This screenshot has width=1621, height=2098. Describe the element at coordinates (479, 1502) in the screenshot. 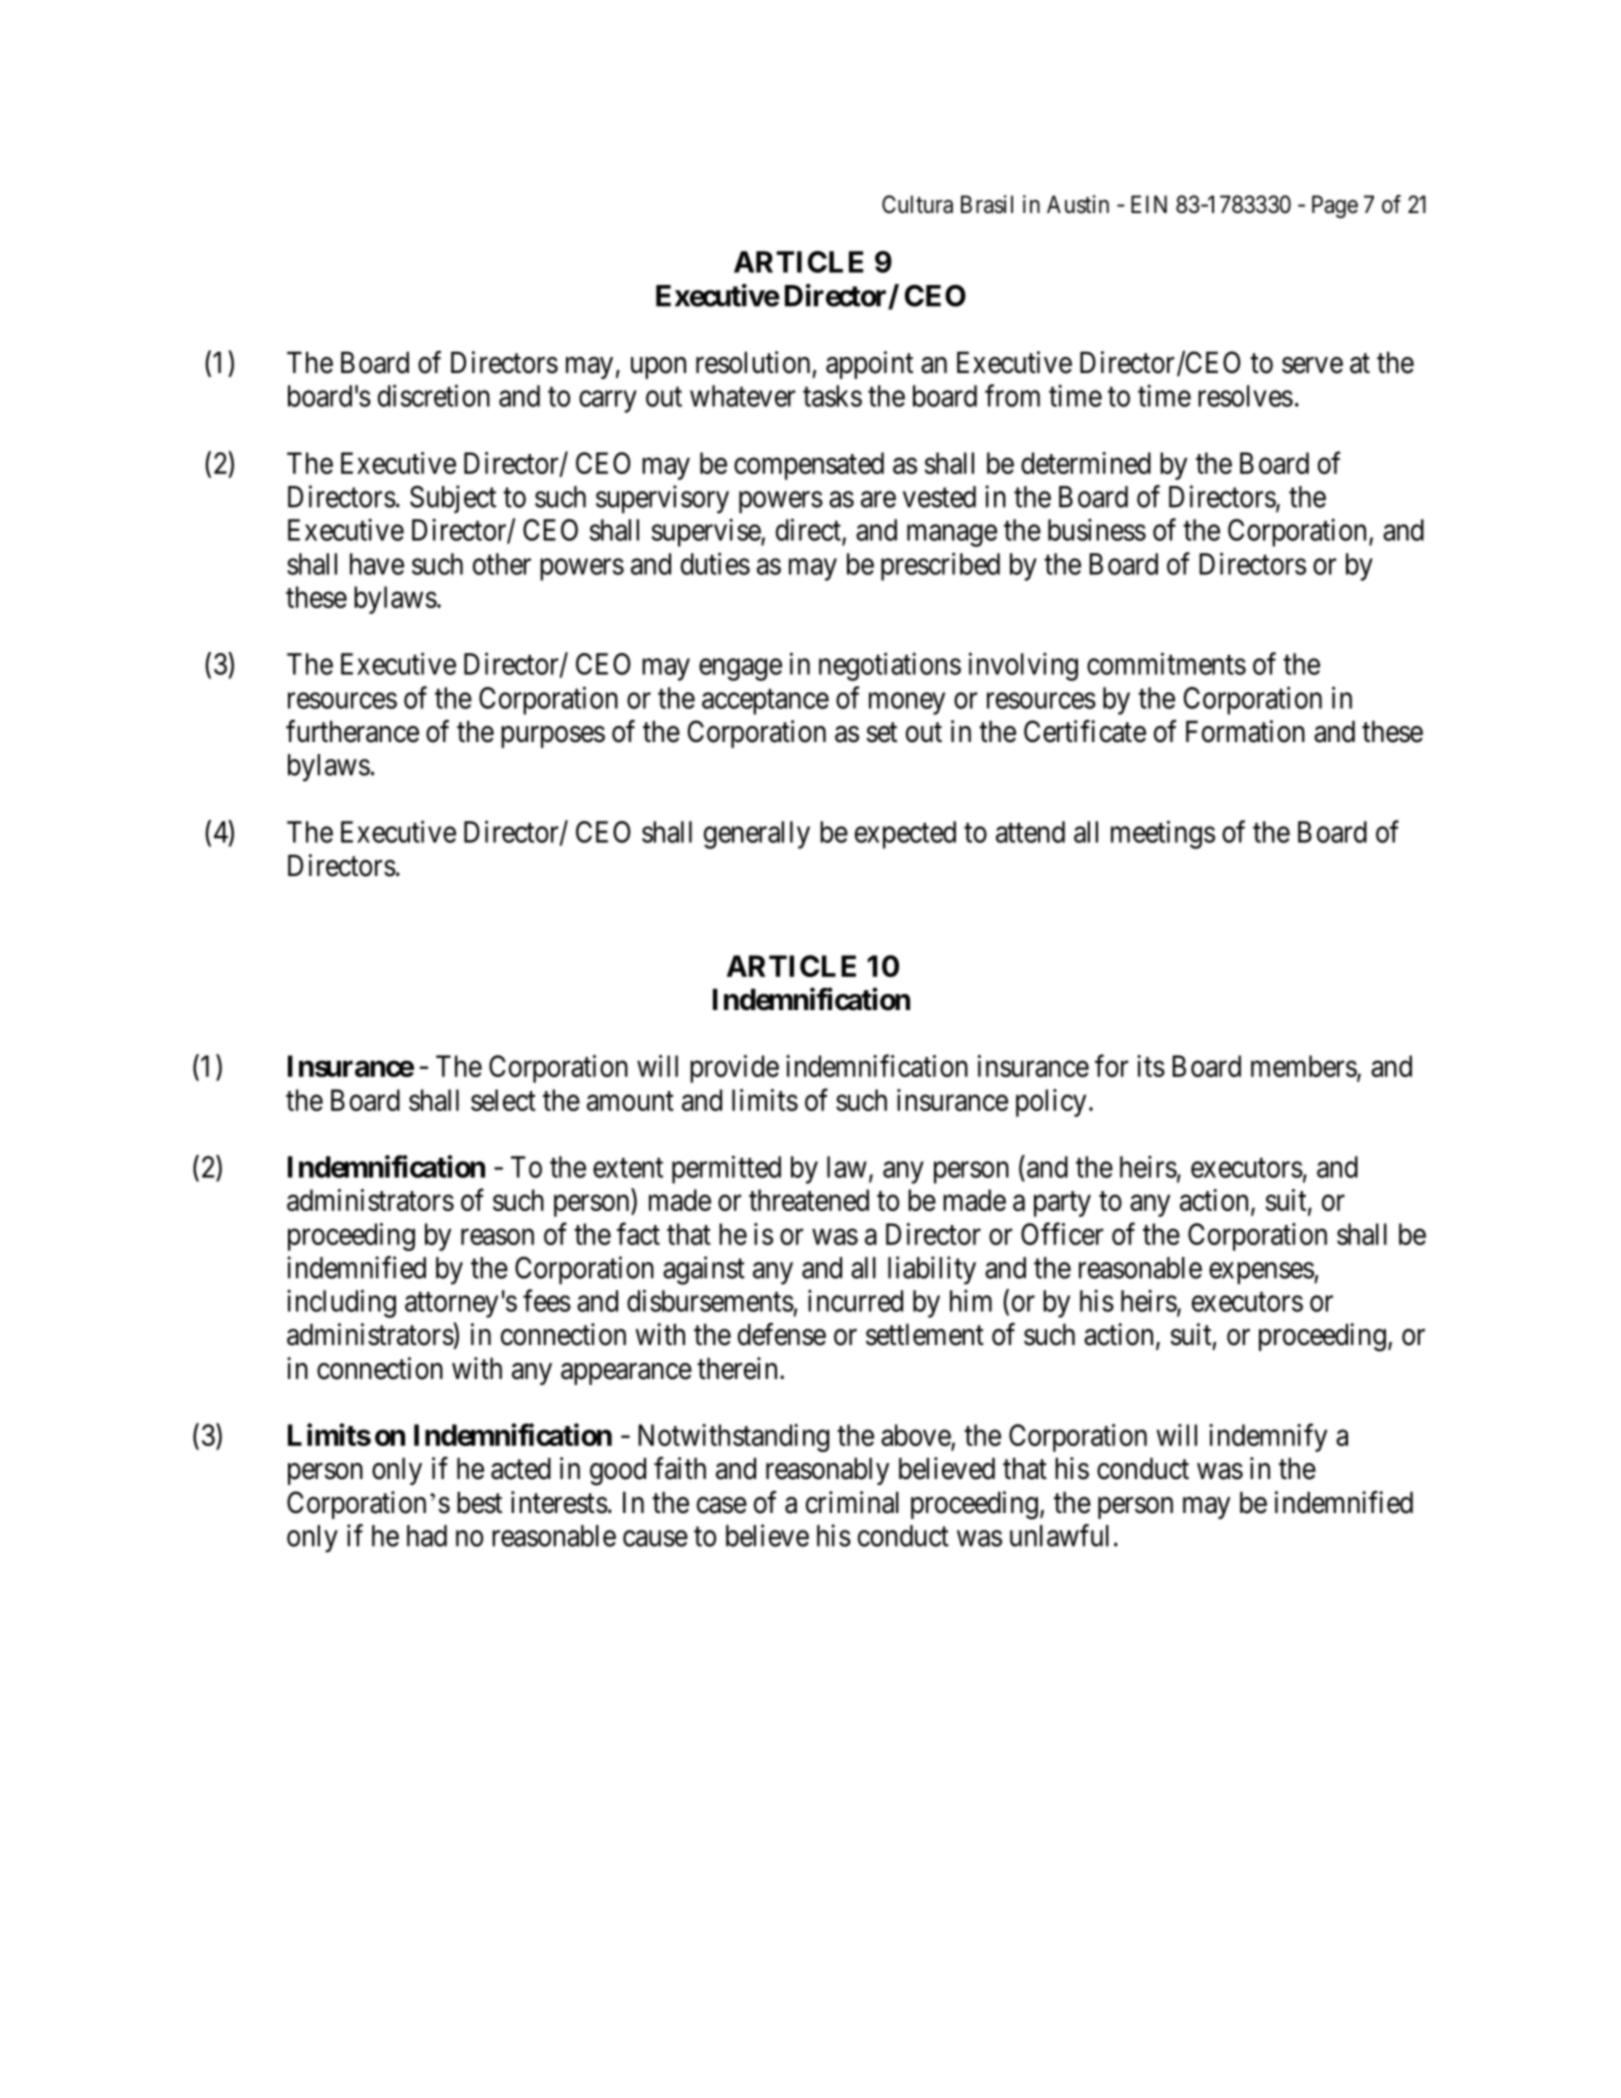

I see `best` at that location.
